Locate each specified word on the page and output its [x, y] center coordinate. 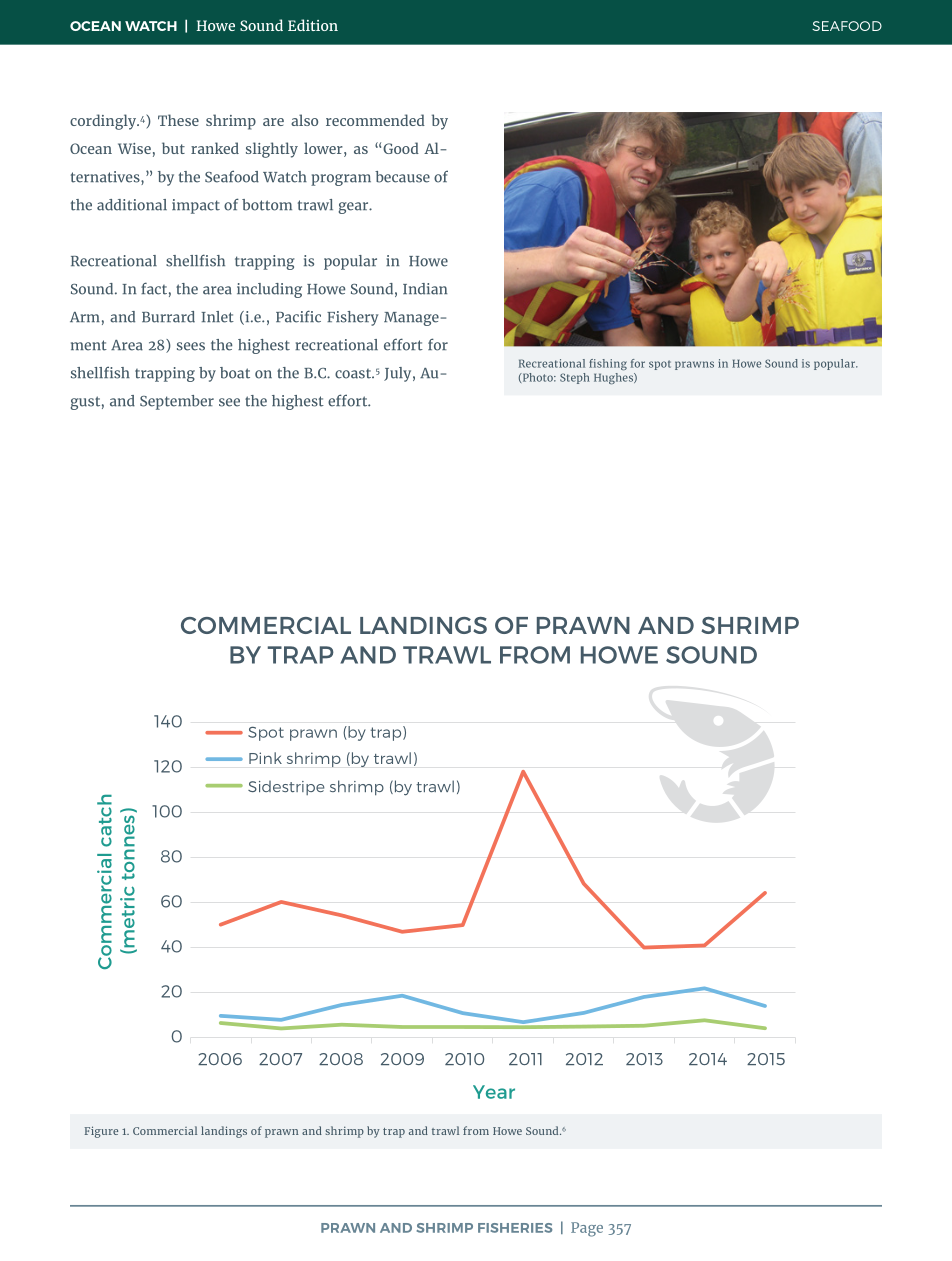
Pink [265, 758]
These [178, 120]
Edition [313, 25]
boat [235, 373]
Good [401, 148]
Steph [575, 378]
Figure [101, 1132]
